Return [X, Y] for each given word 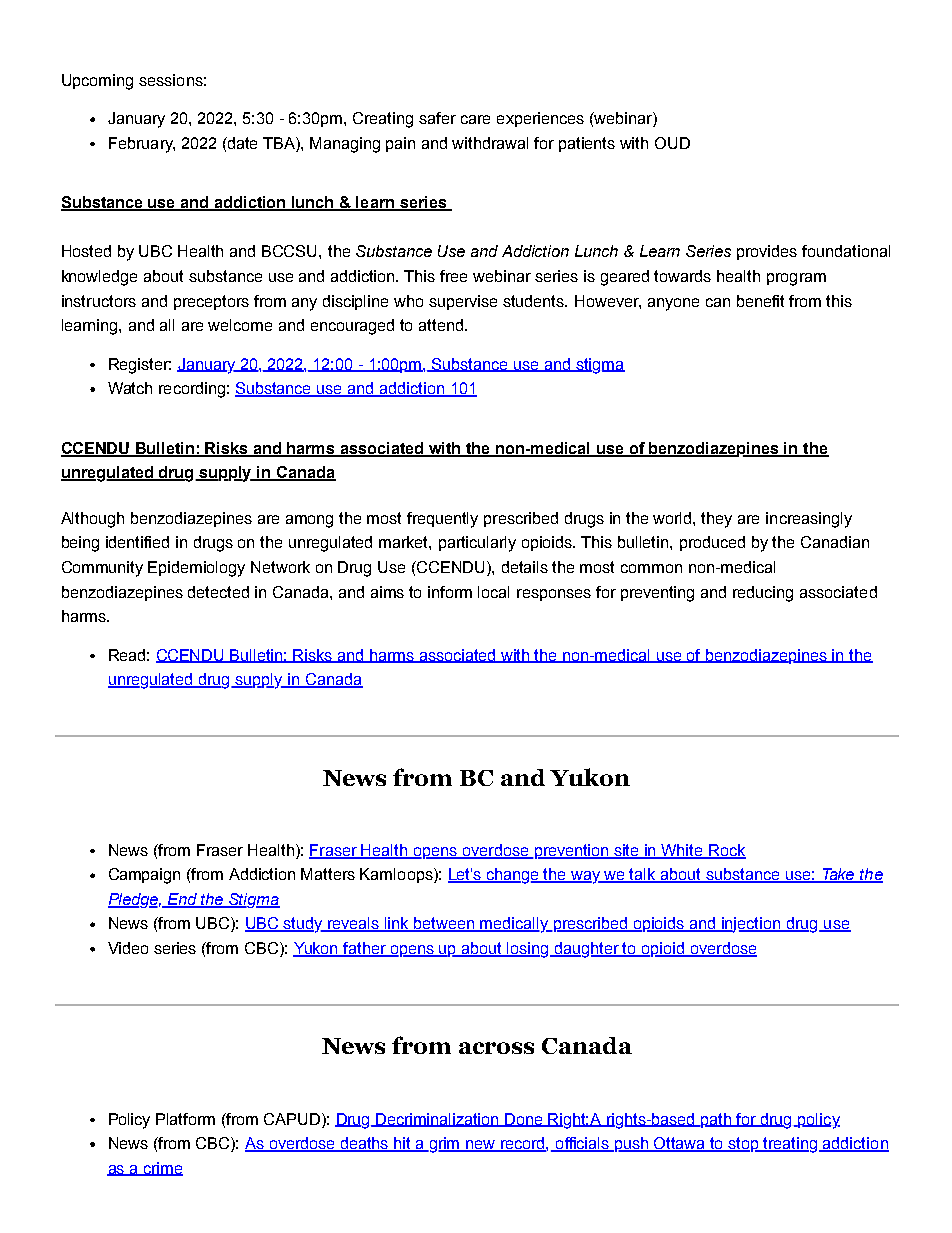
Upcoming [97, 82]
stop [744, 1144]
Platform [185, 1119]
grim [444, 1145]
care [475, 119]
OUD [672, 143]
